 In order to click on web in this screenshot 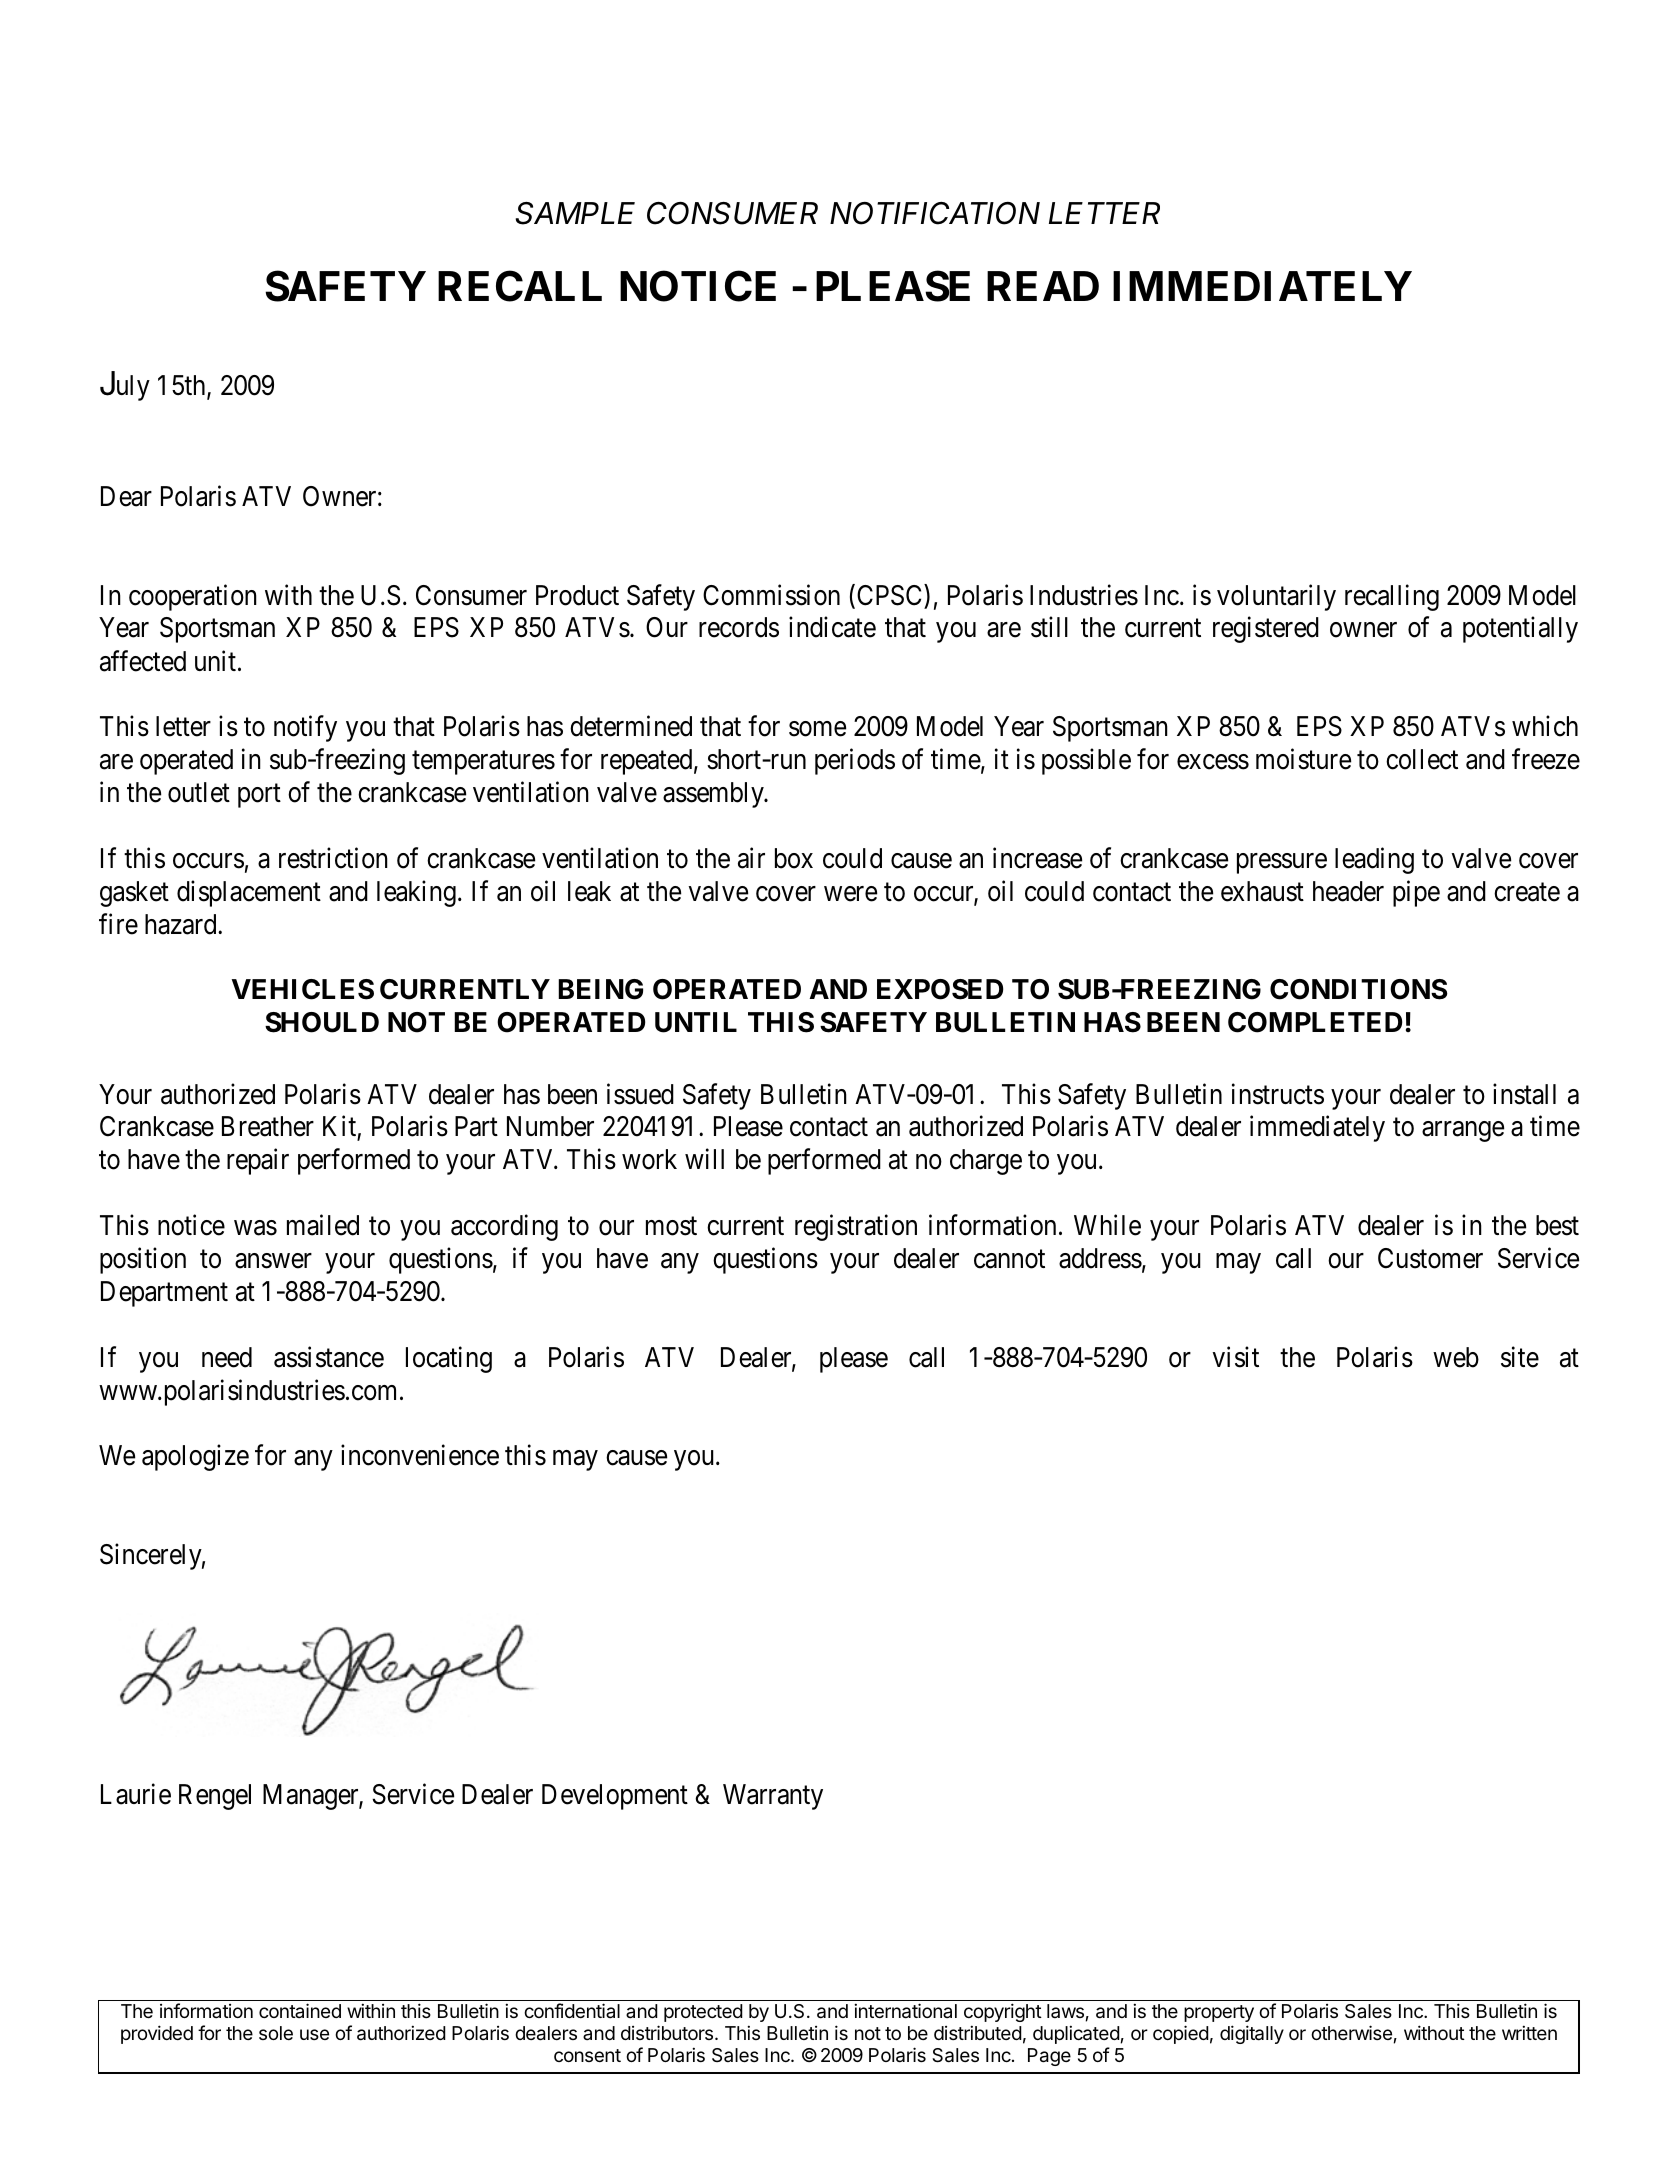, I will do `click(1456, 1357)`.
